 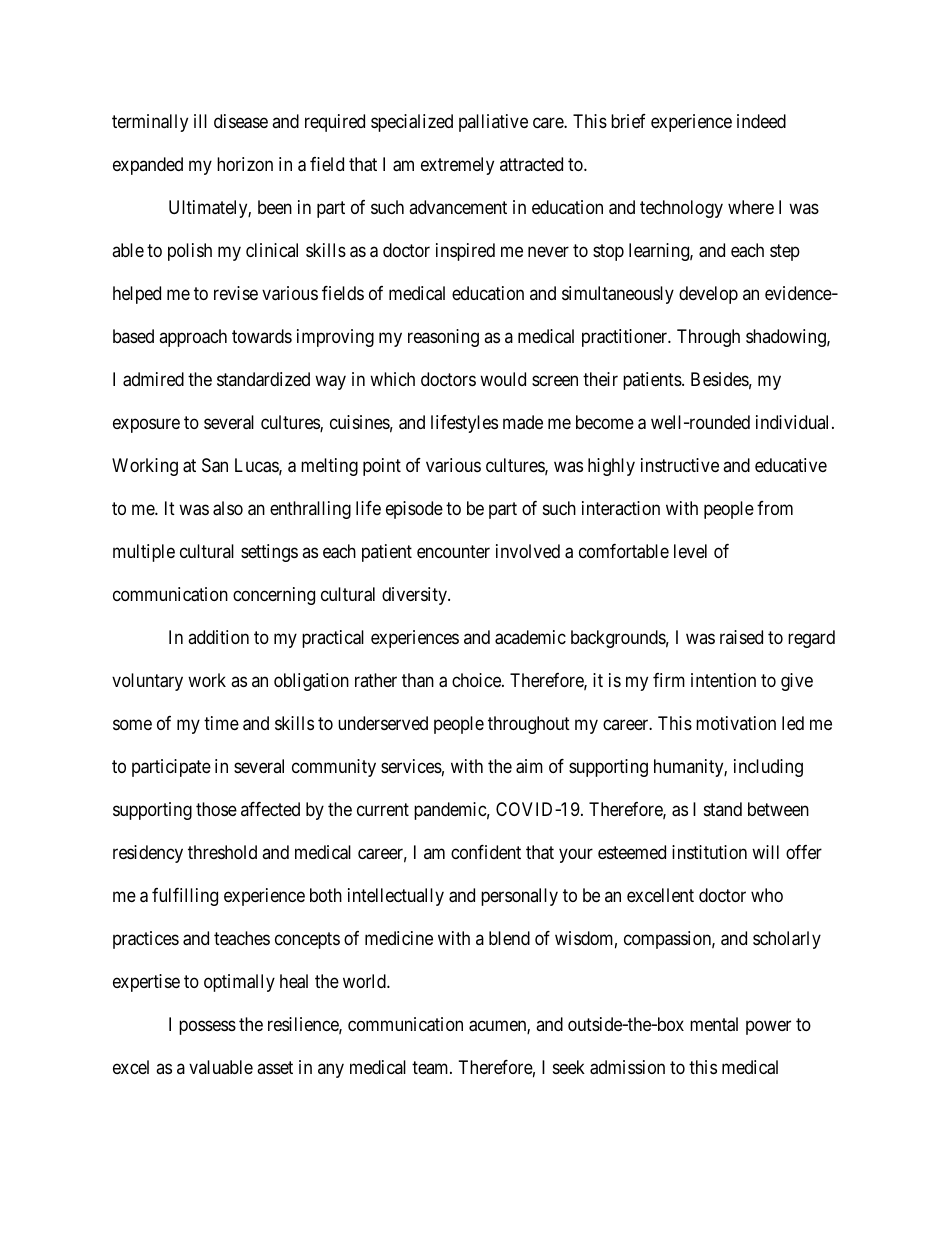 What do you see at coordinates (736, 723) in the image?
I see `motivation` at bounding box center [736, 723].
